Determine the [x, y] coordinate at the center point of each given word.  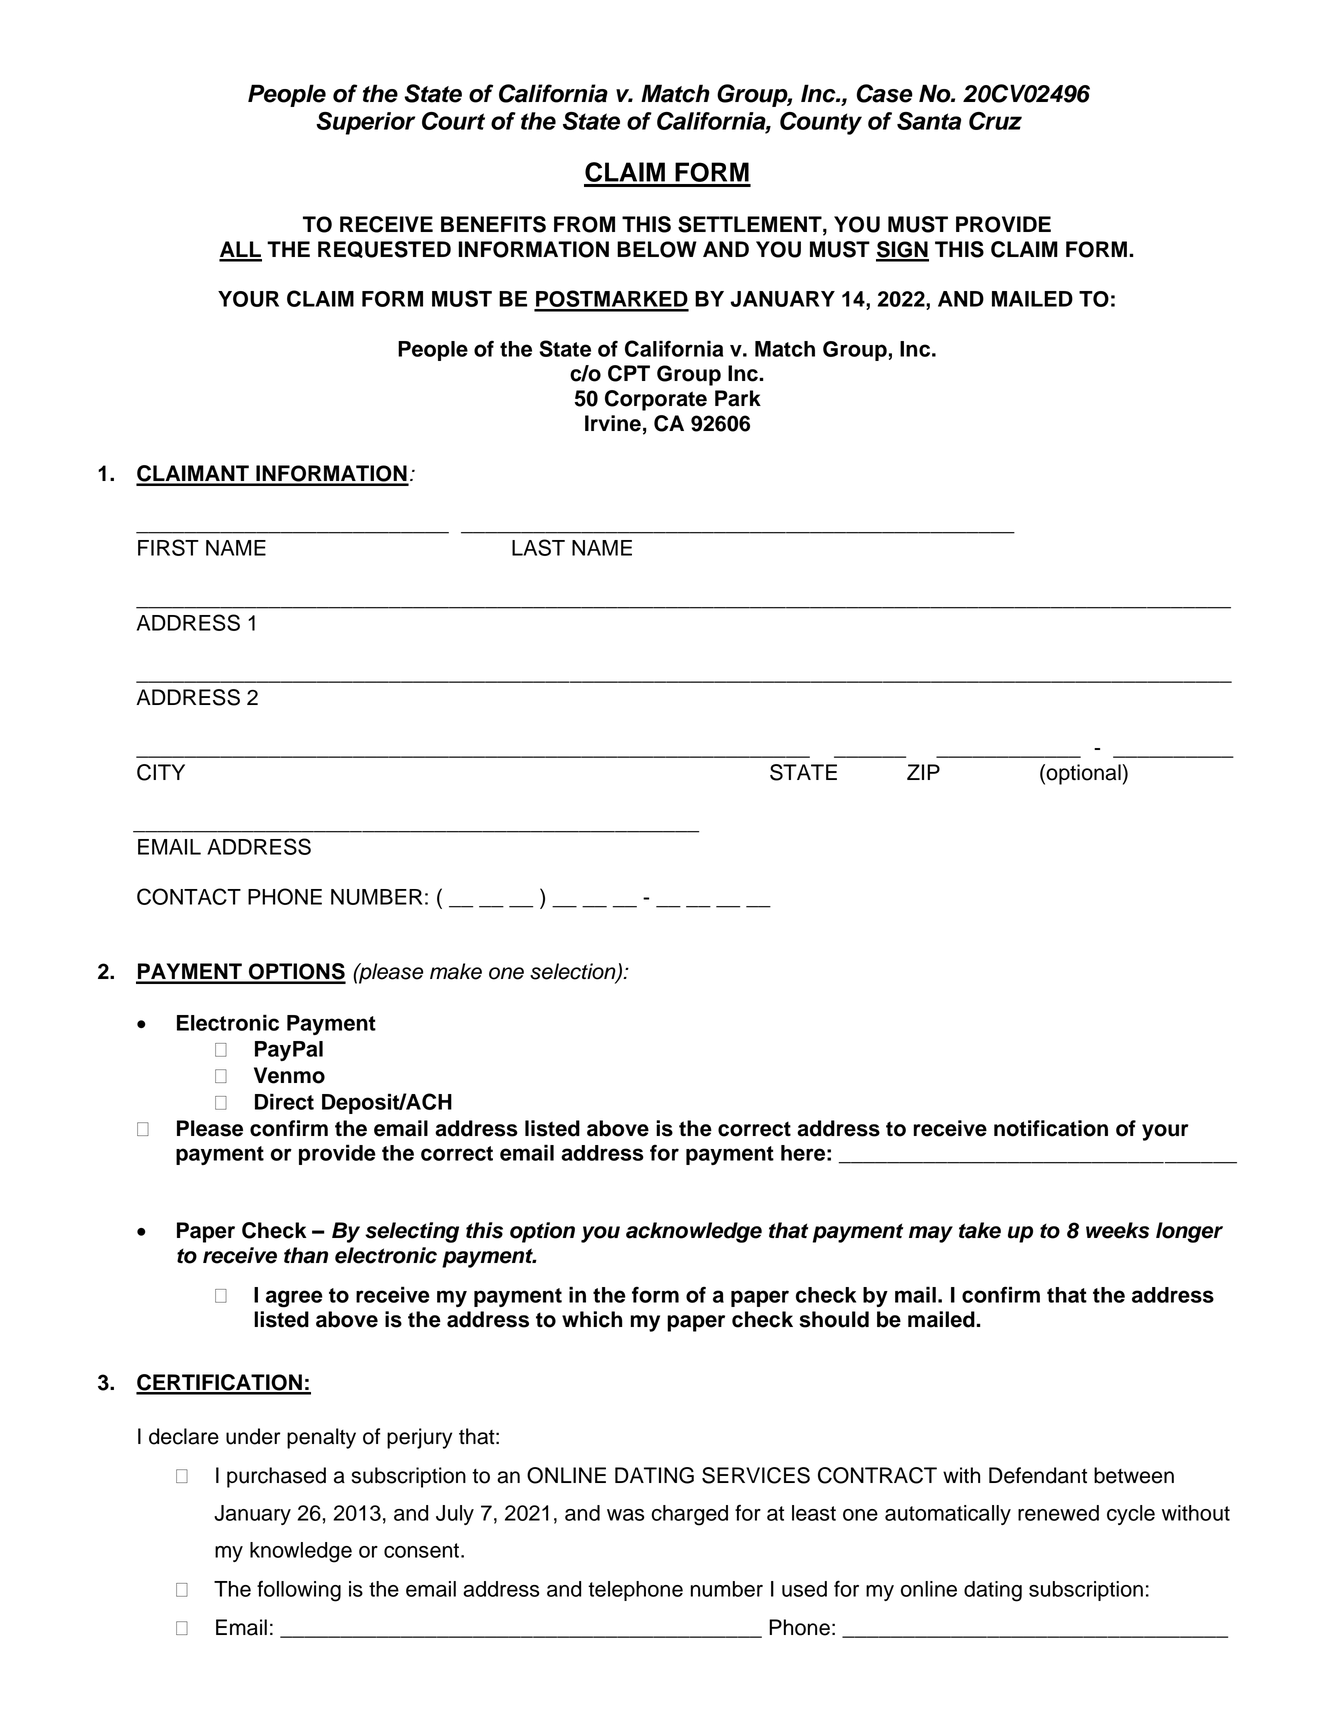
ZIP [923, 772]
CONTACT [189, 896]
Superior [365, 123]
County [821, 123]
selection [574, 972]
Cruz [995, 121]
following [299, 1591]
